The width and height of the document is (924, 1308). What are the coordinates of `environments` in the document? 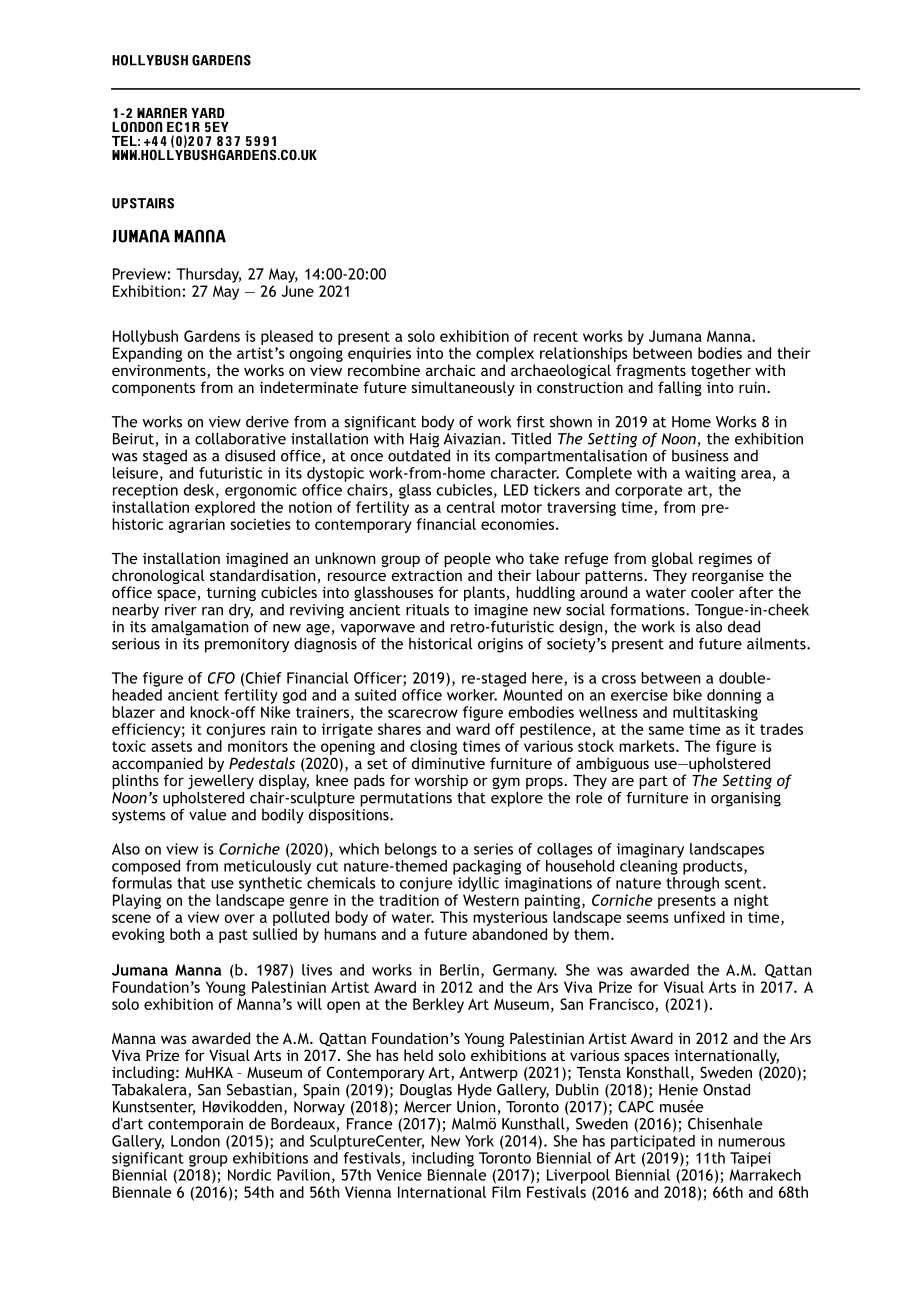 It's located at (160, 372).
